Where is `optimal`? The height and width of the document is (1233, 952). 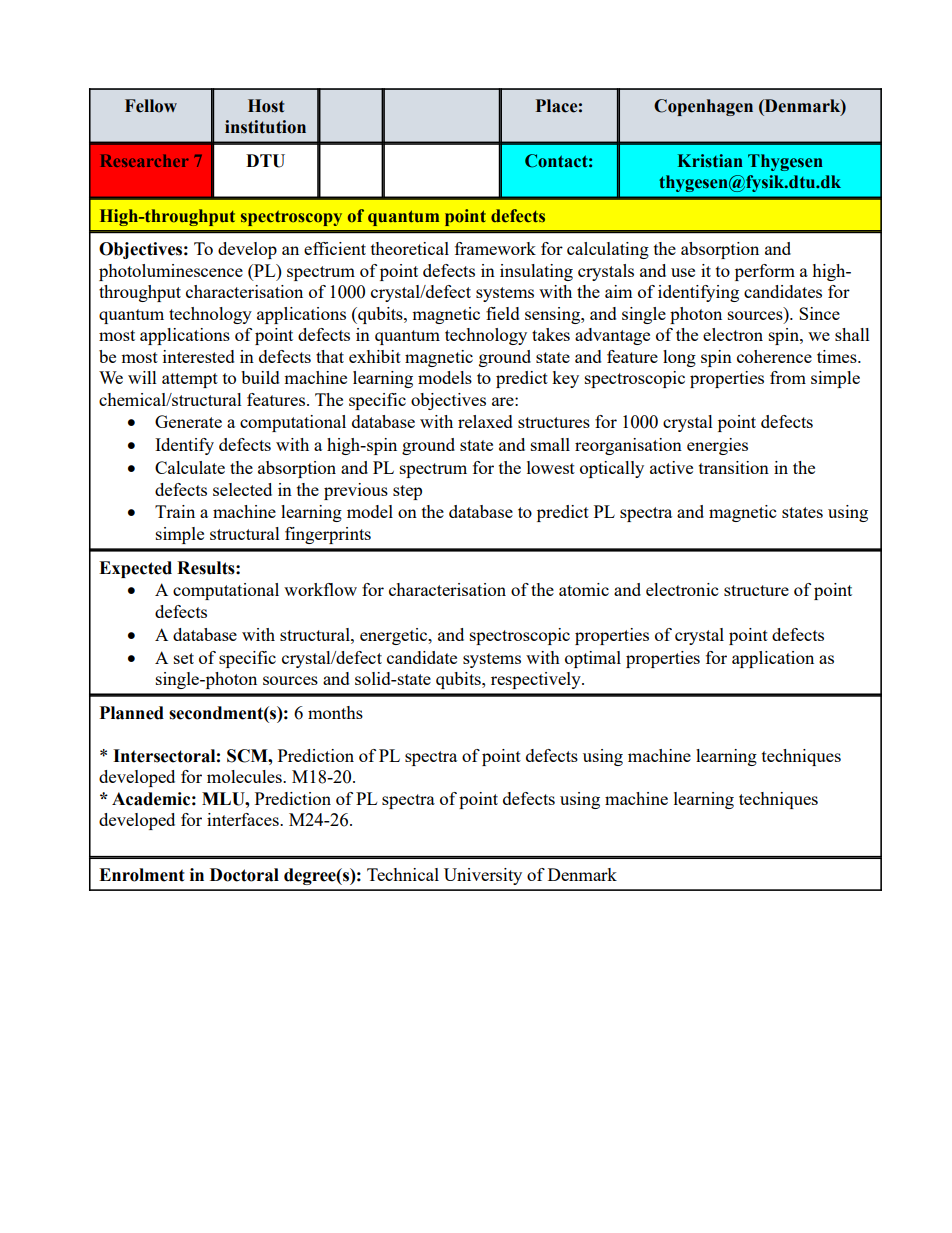
optimal is located at coordinates (593, 659).
